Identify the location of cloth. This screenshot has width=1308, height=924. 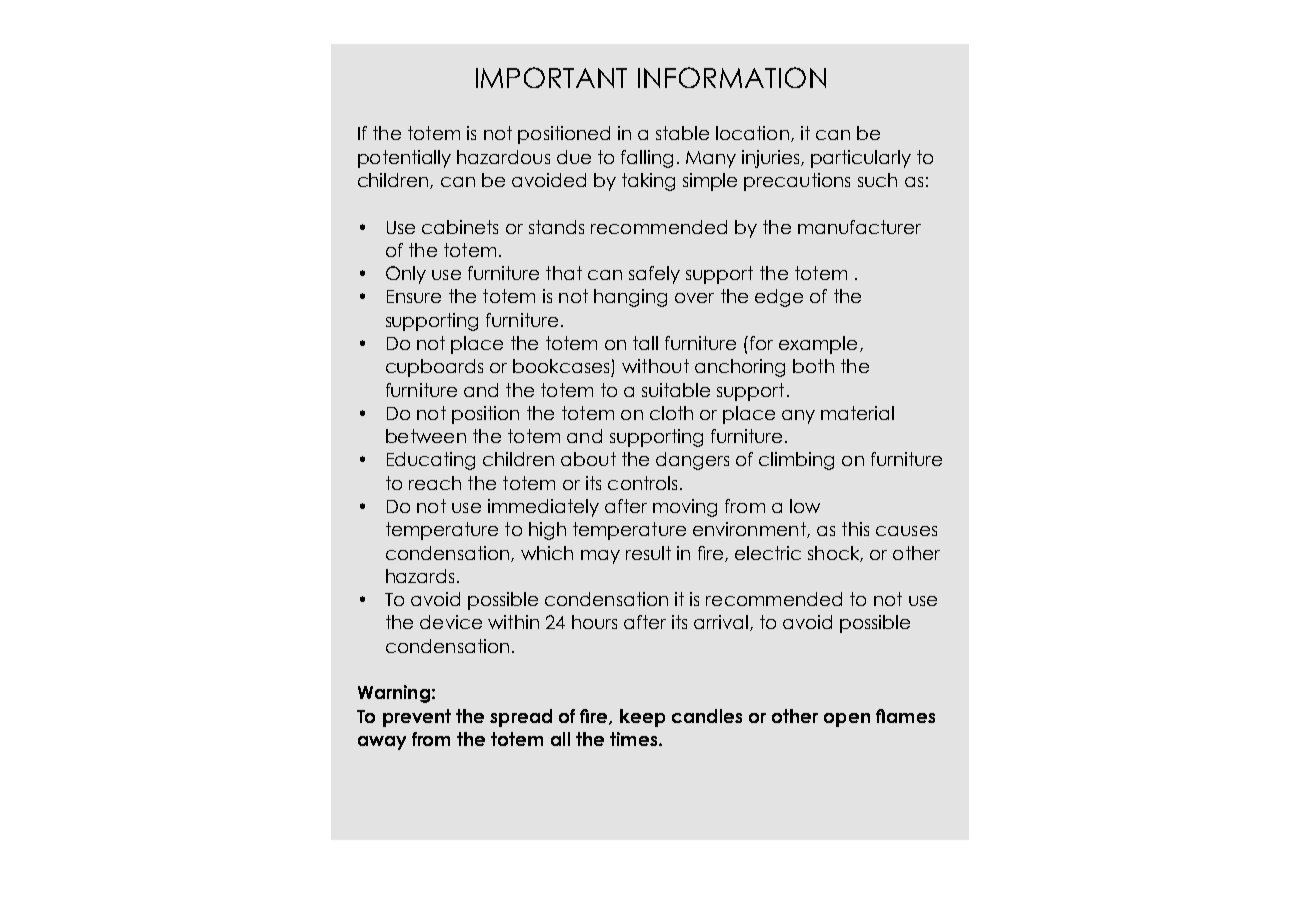
(671, 413).
